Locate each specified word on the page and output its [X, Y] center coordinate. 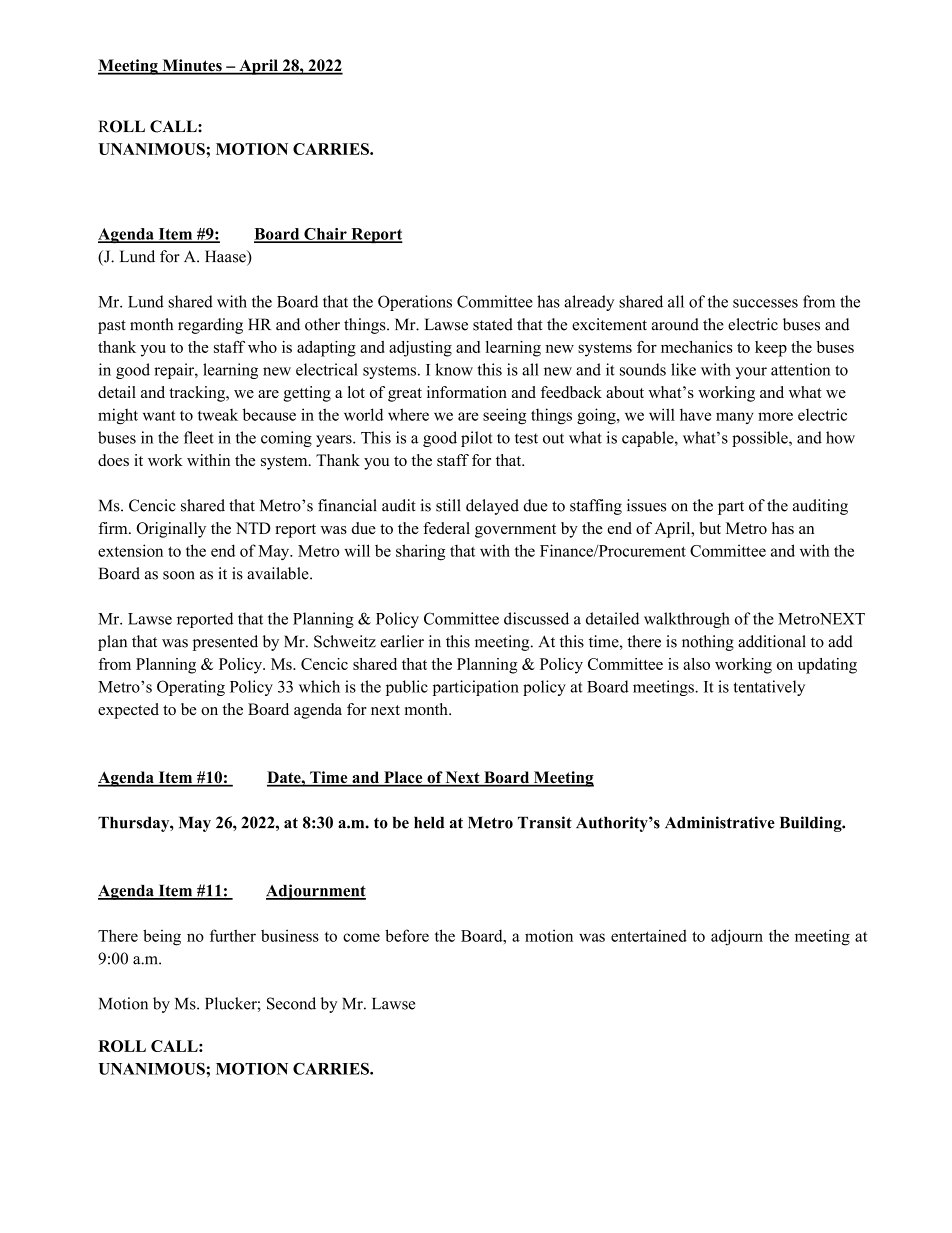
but [710, 528]
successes [765, 303]
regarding [210, 326]
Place [403, 778]
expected [128, 711]
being [162, 937]
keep [771, 349]
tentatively [769, 688]
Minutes [192, 66]
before [407, 935]
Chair [325, 235]
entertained [649, 935]
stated [493, 324]
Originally [171, 530]
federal [446, 528]
